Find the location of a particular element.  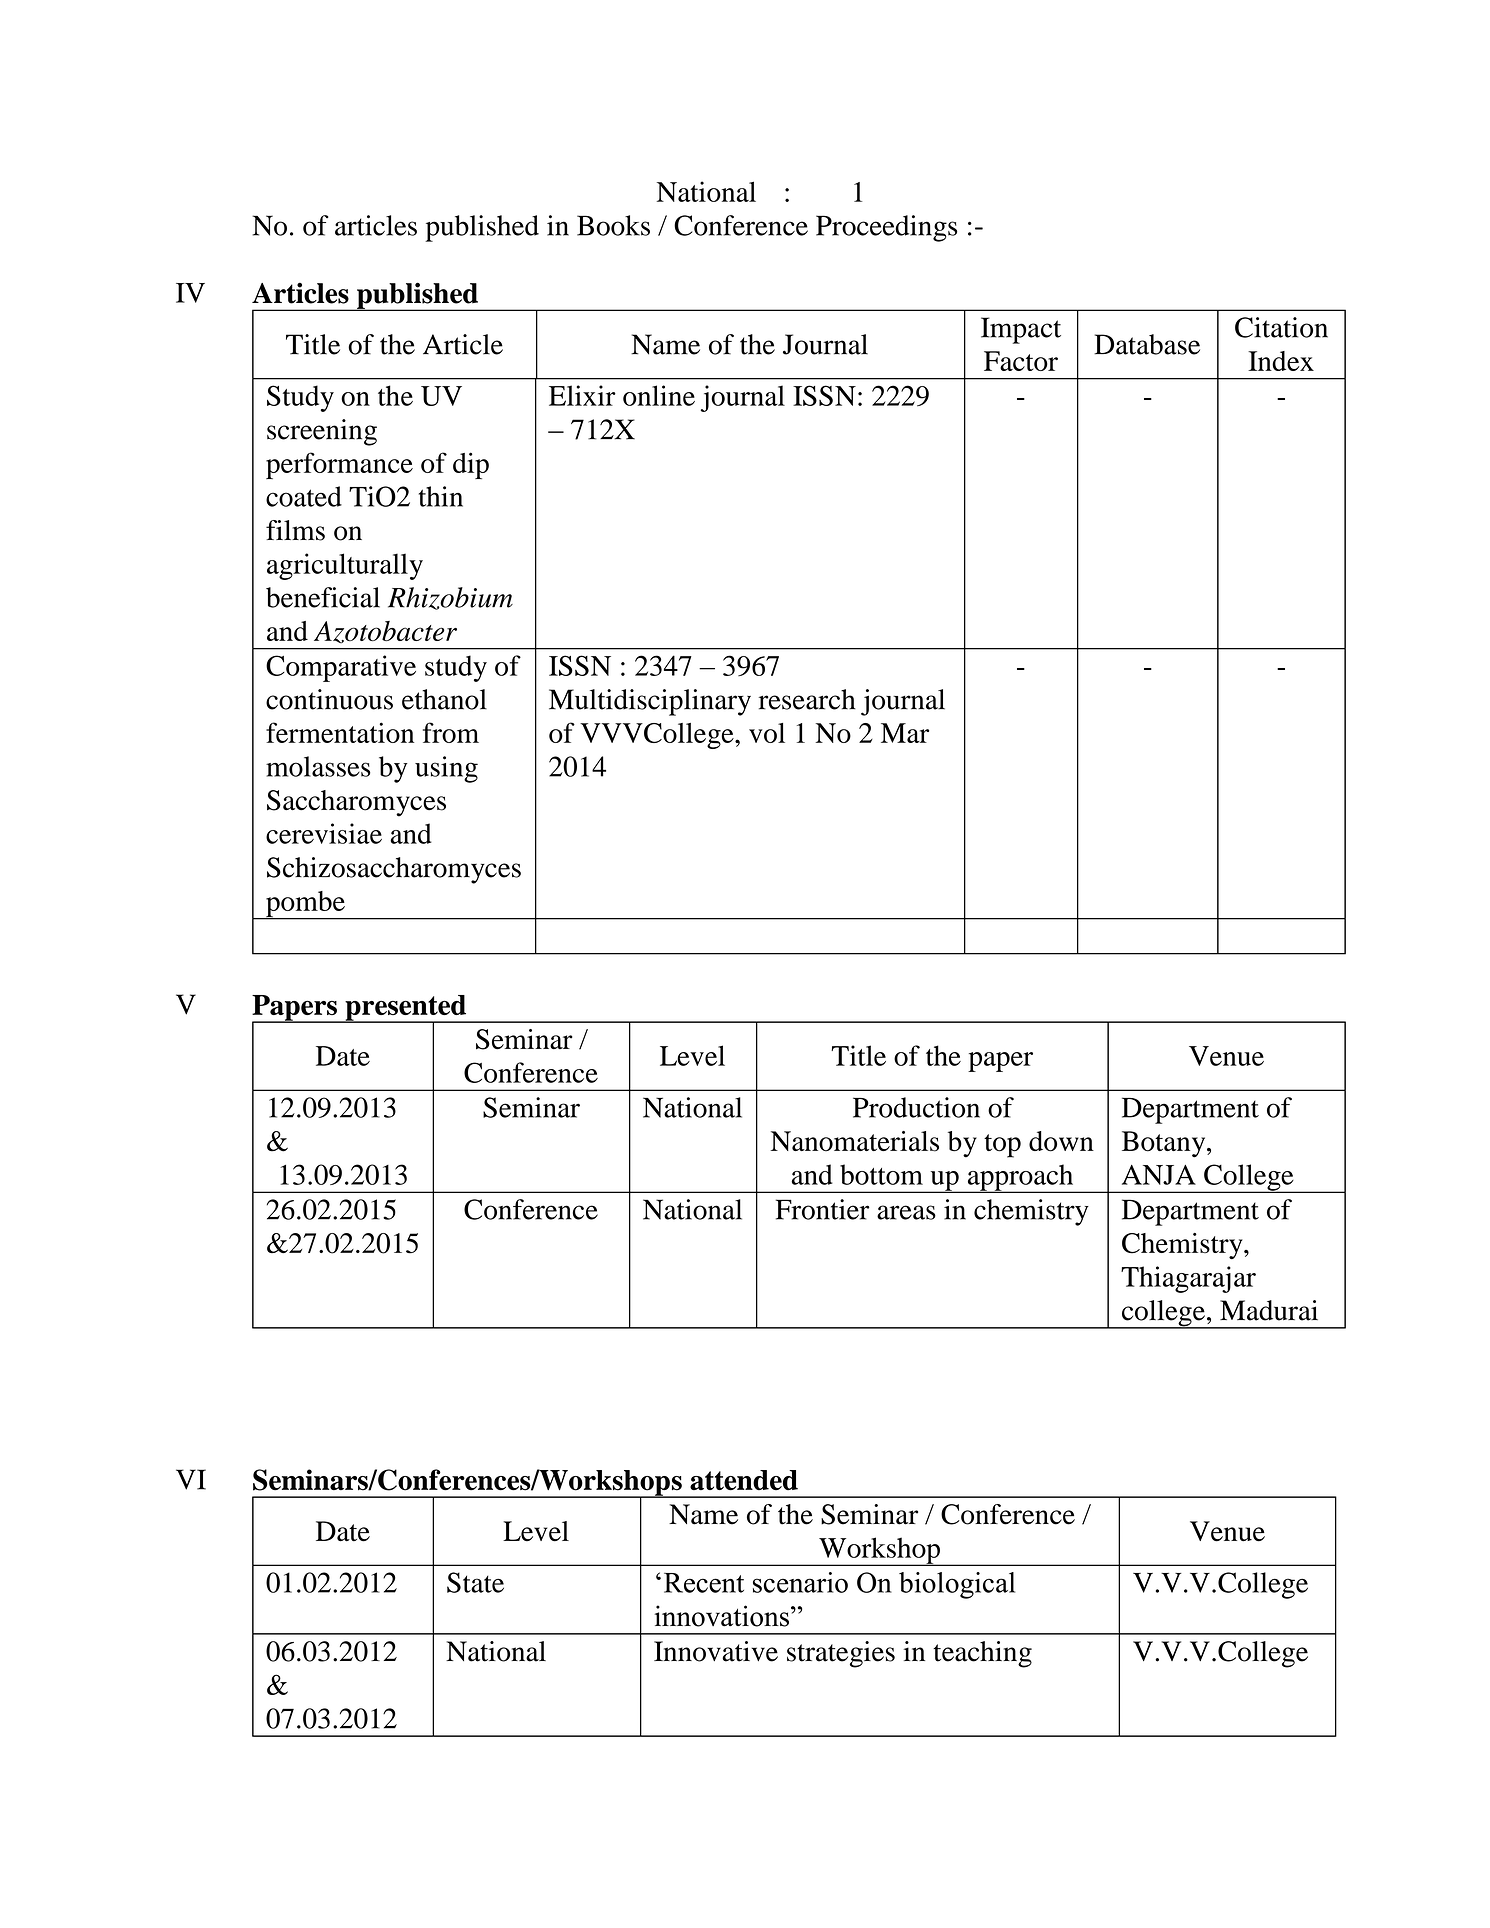

Botany is located at coordinates (1165, 1144).
